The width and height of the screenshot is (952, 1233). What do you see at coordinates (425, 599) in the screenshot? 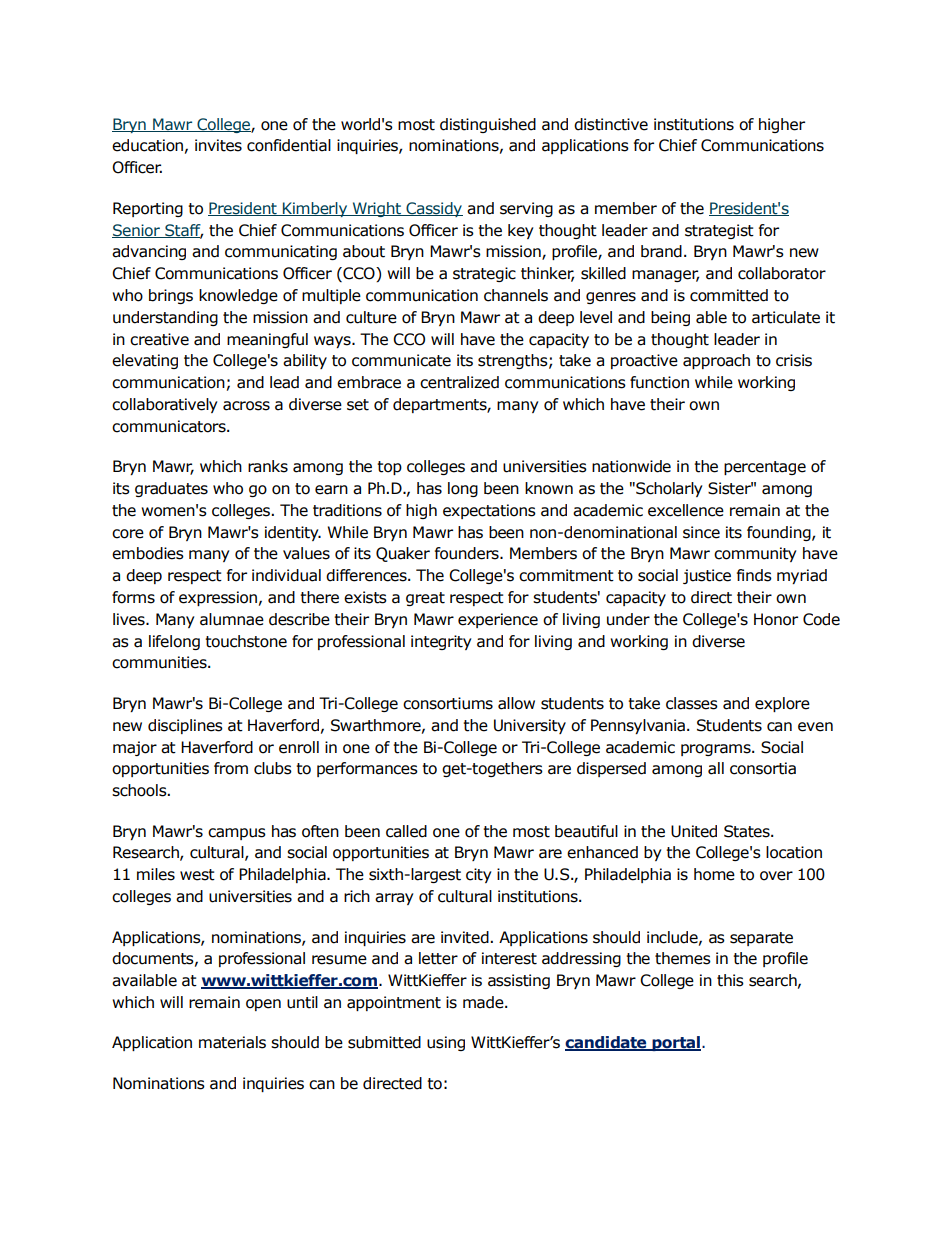
I see `great` at bounding box center [425, 599].
